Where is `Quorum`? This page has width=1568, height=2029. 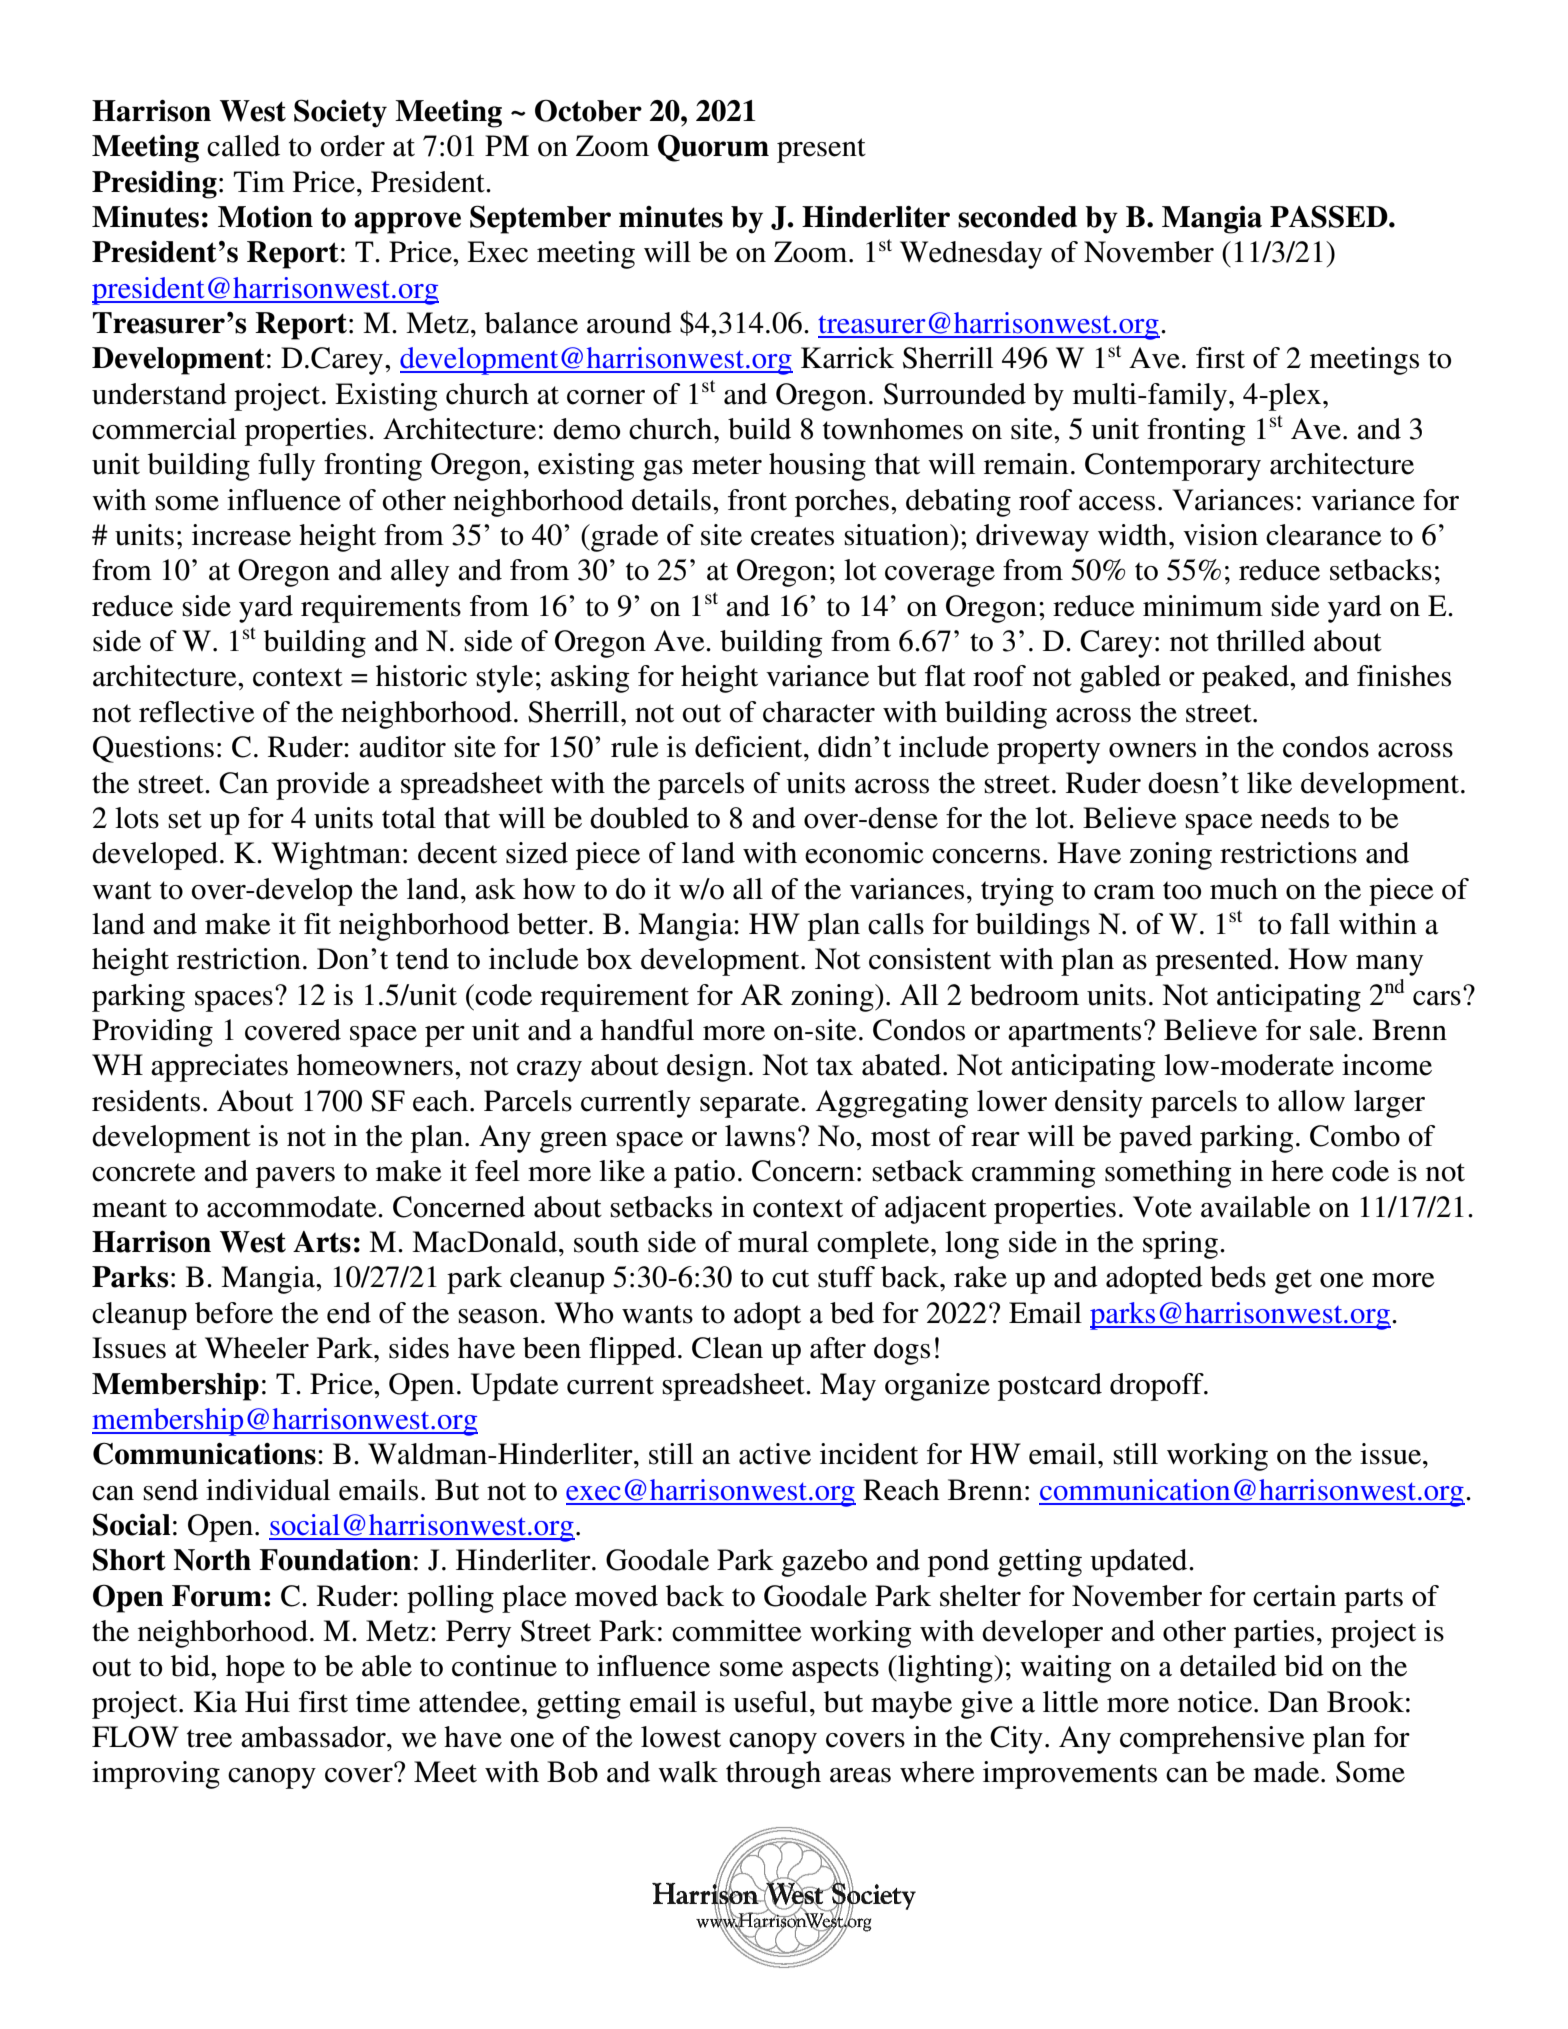
Quorum is located at coordinates (713, 148).
